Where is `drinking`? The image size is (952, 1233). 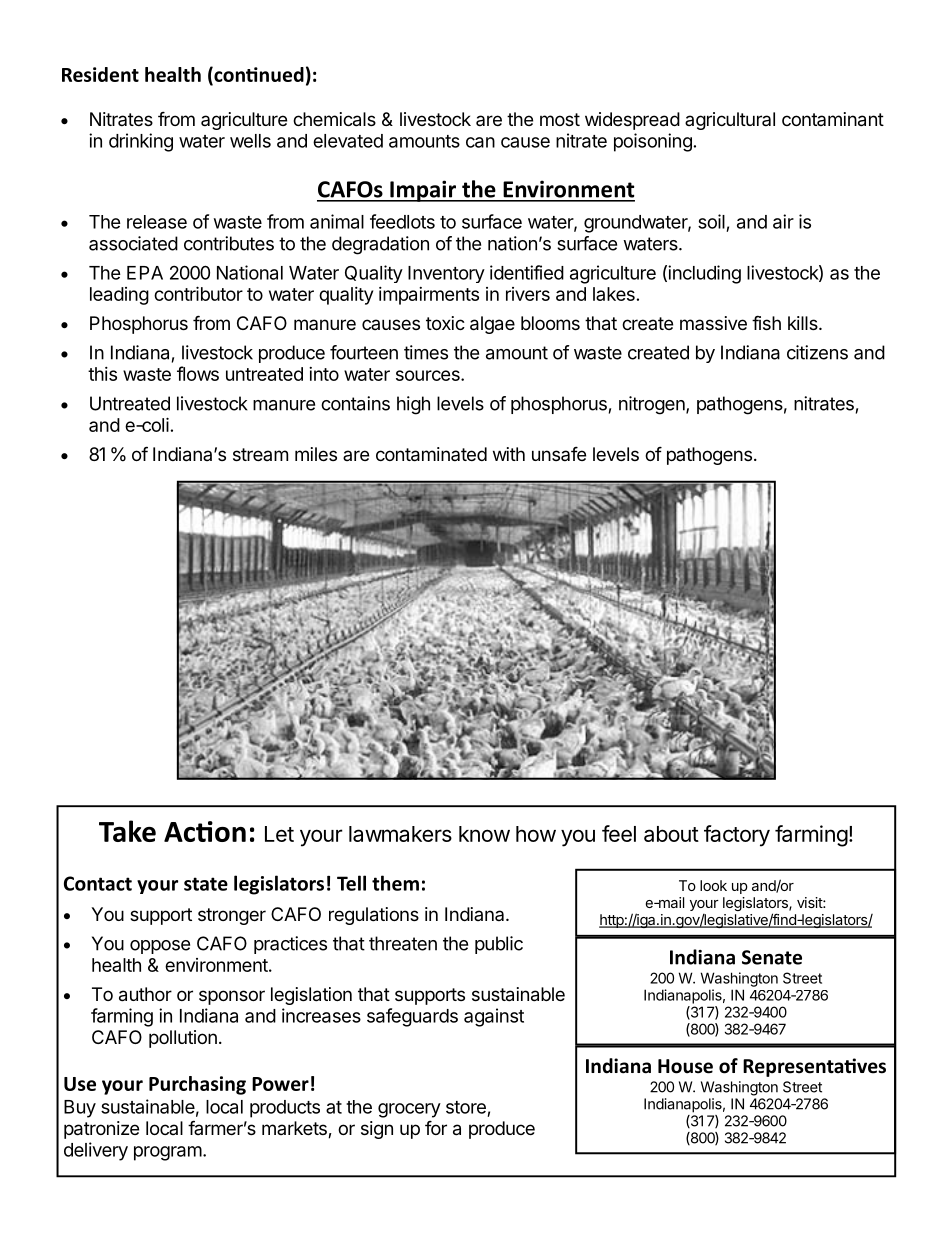
drinking is located at coordinates (141, 142).
